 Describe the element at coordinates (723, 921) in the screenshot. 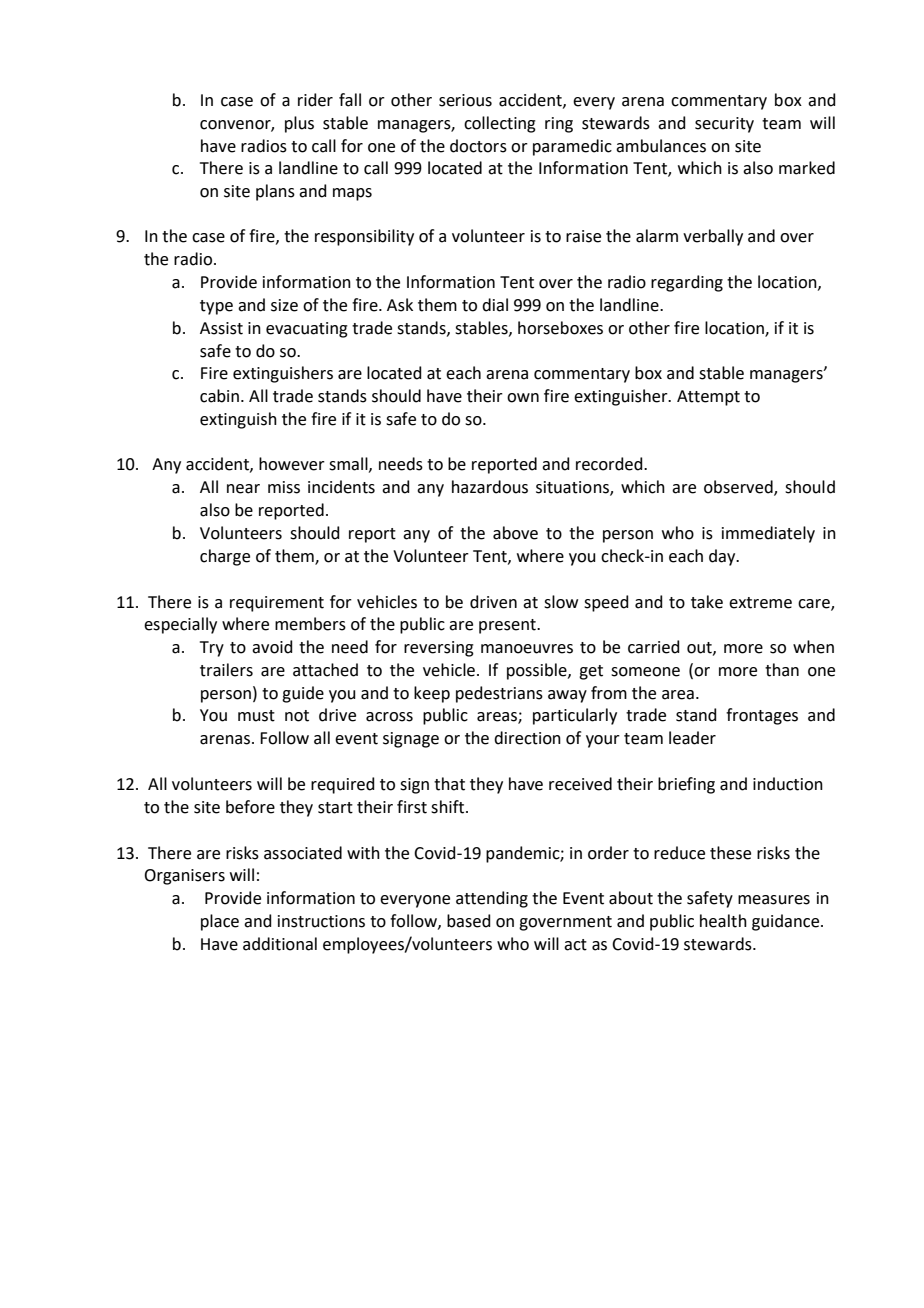

I see `health` at that location.
